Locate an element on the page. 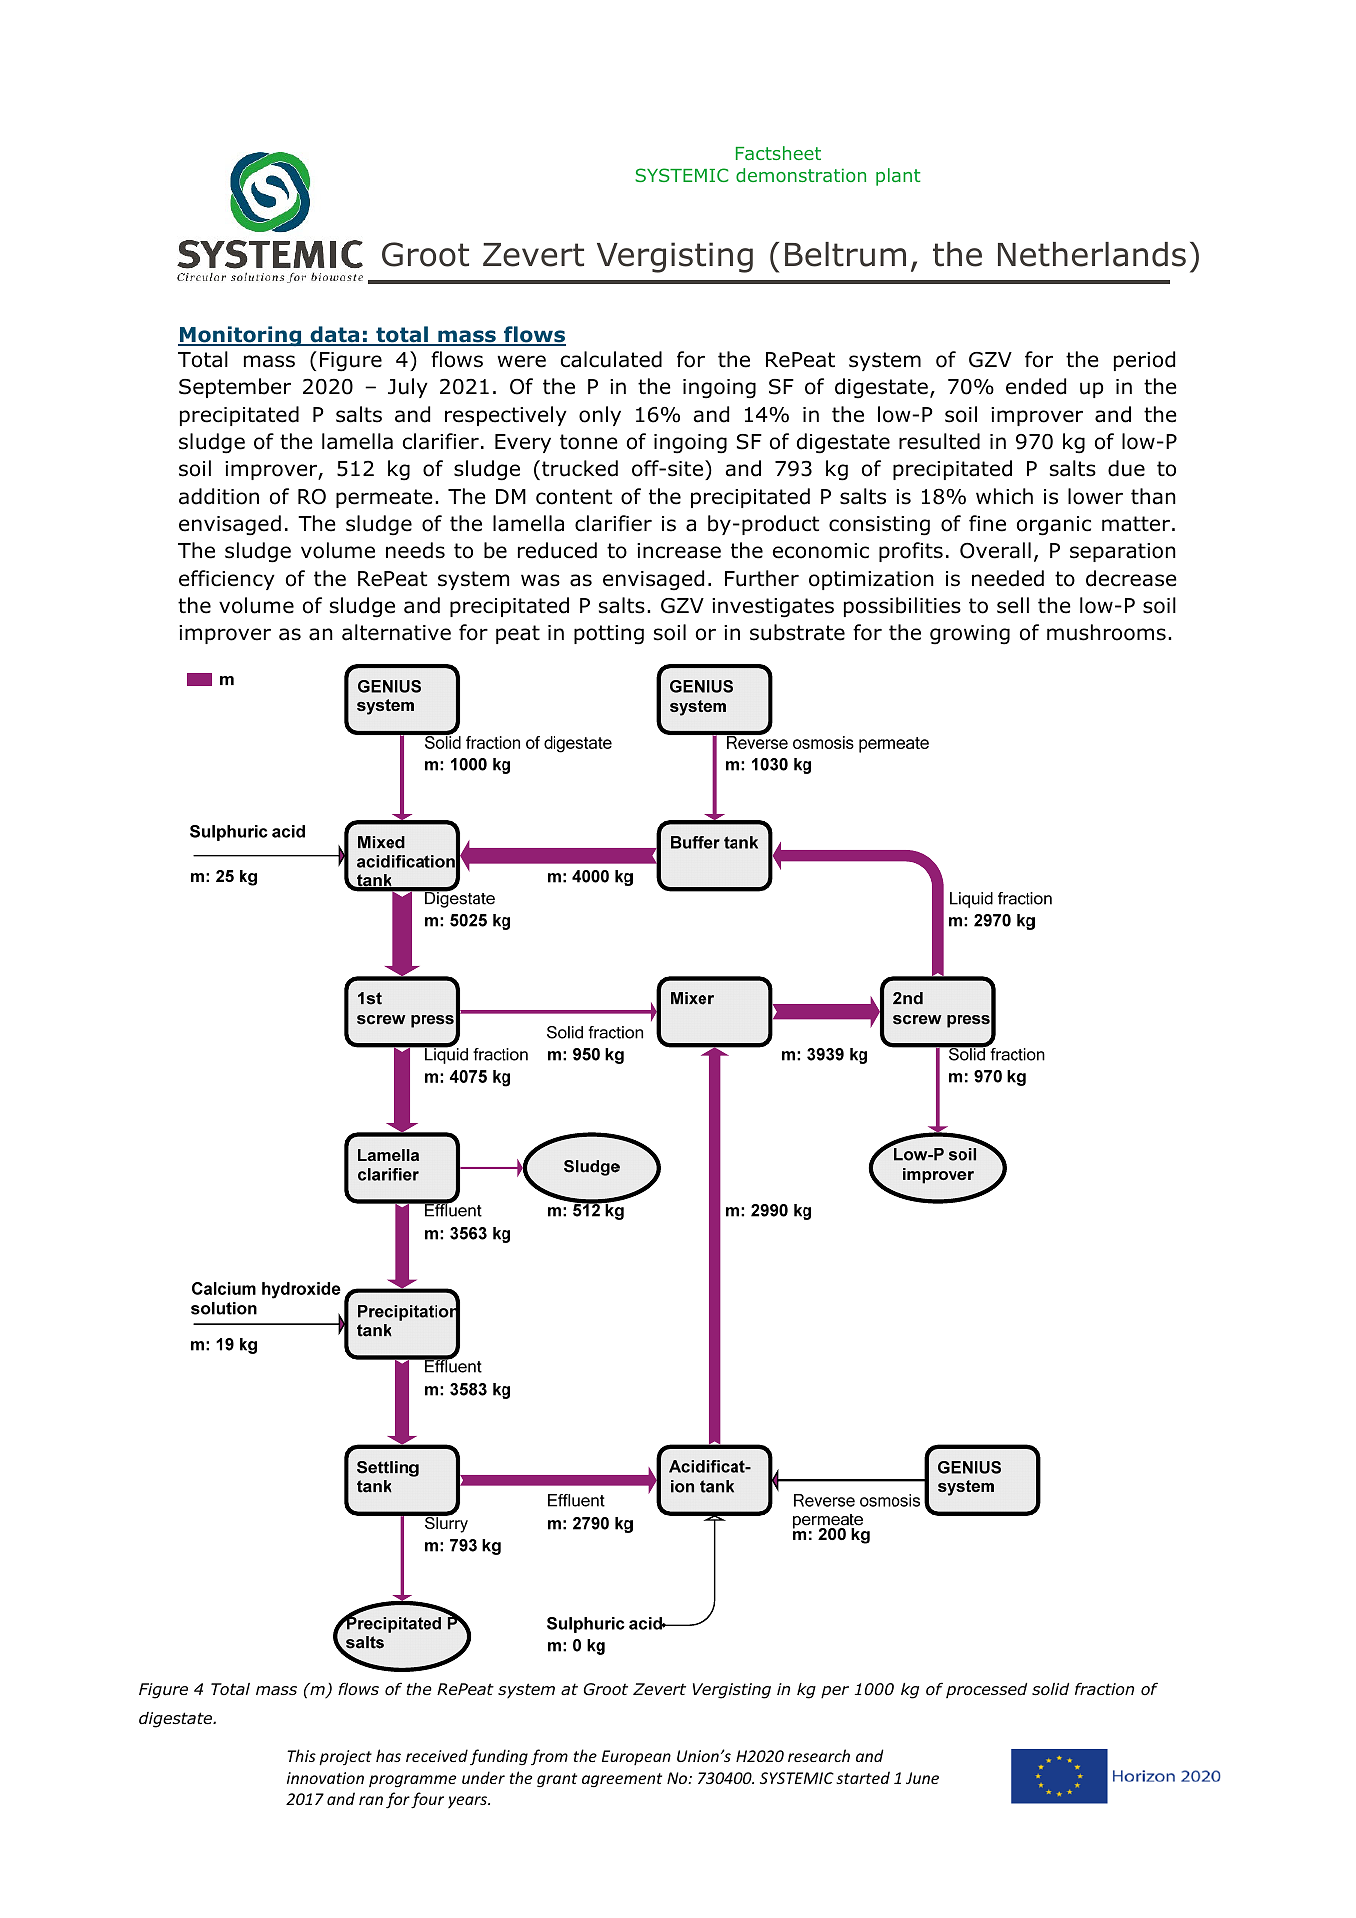 Image resolution: width=1356 pixels, height=1918 pixels. potting is located at coordinates (609, 635).
